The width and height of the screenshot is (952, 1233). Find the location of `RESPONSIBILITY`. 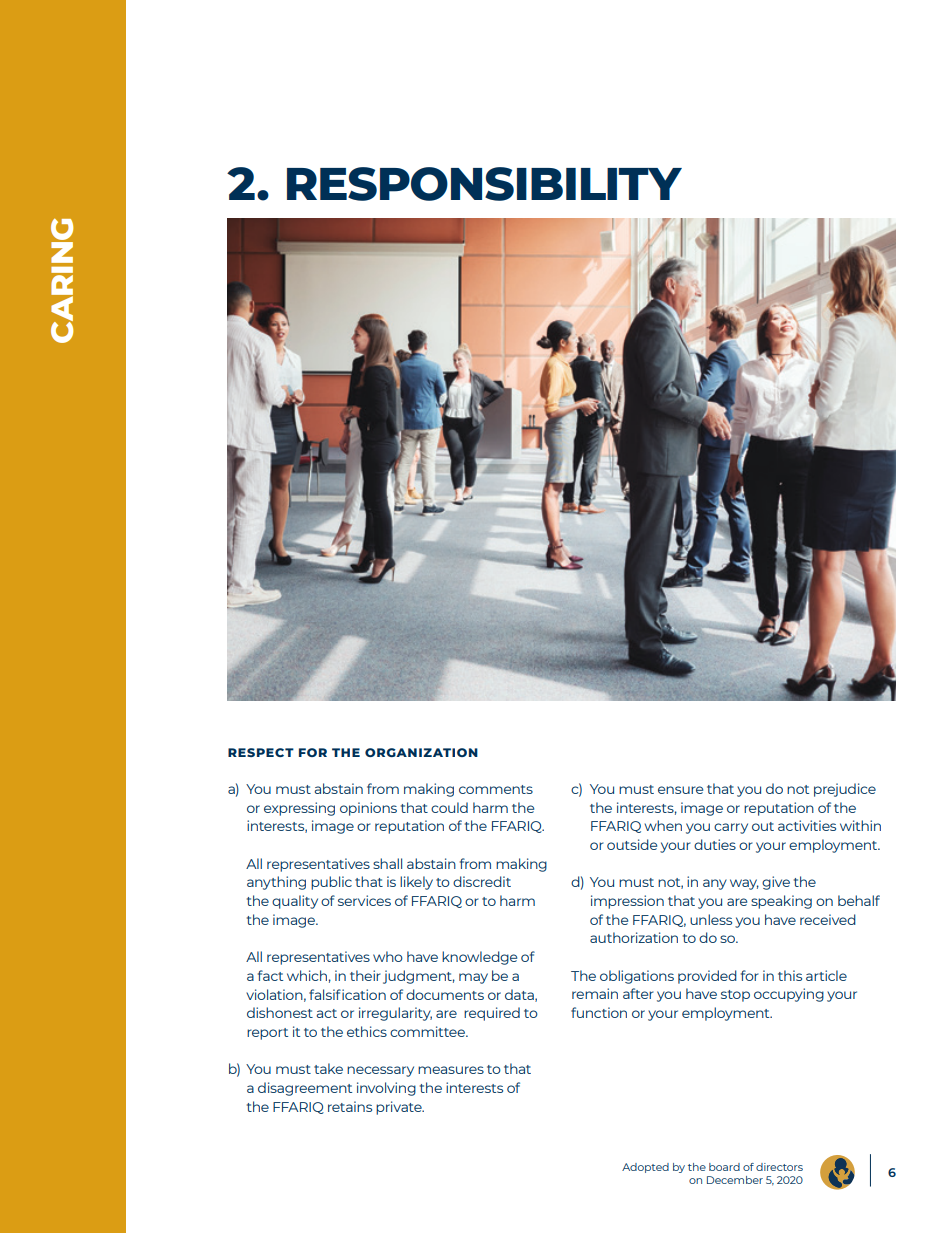

RESPONSIBILITY is located at coordinates (484, 184).
